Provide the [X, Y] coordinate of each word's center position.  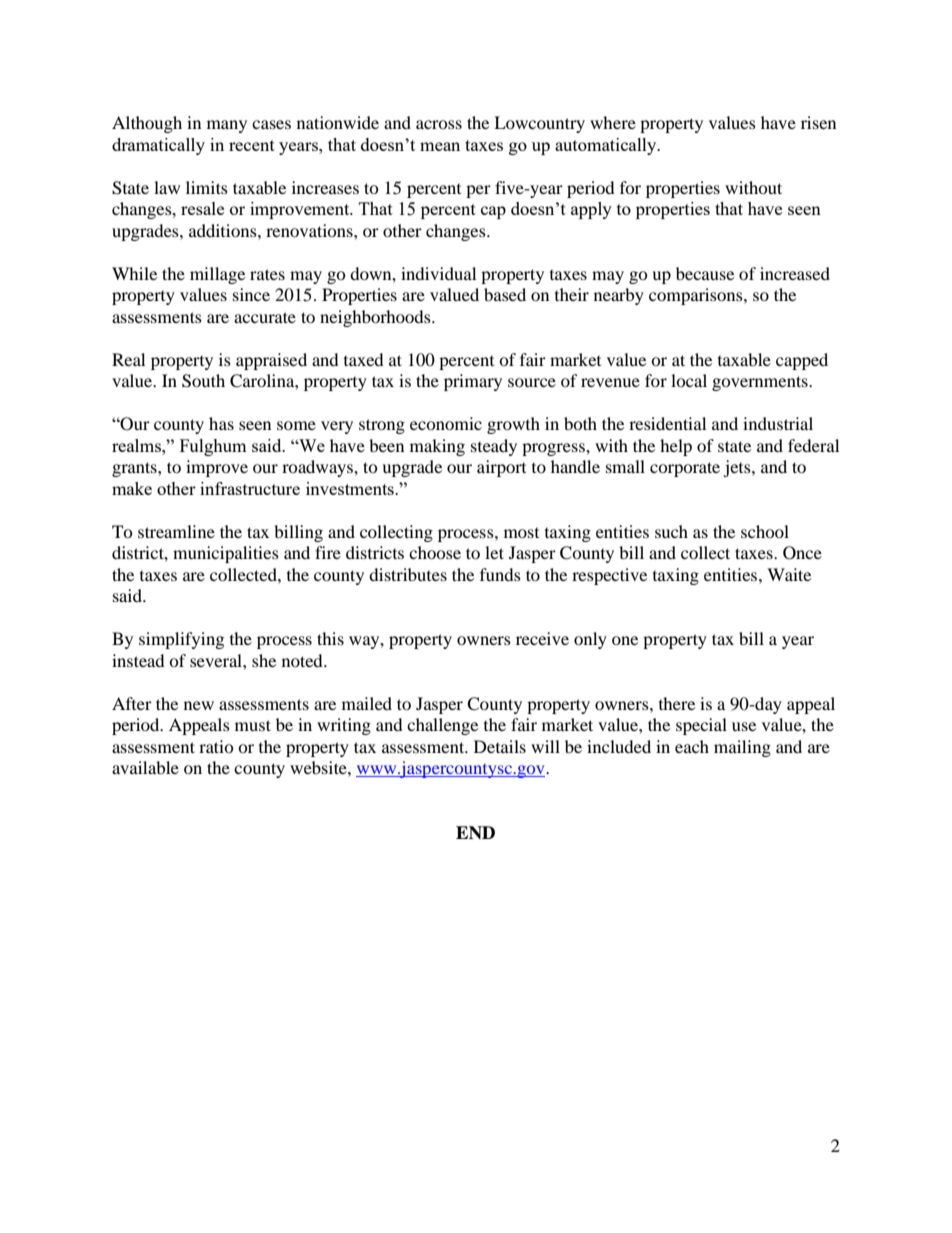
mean [440, 146]
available [145, 767]
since [251, 294]
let [494, 552]
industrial [778, 423]
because [705, 273]
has [221, 423]
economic [446, 423]
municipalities [226, 554]
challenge [442, 726]
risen [818, 122]
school [765, 531]
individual [438, 273]
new [199, 705]
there [677, 703]
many [227, 126]
